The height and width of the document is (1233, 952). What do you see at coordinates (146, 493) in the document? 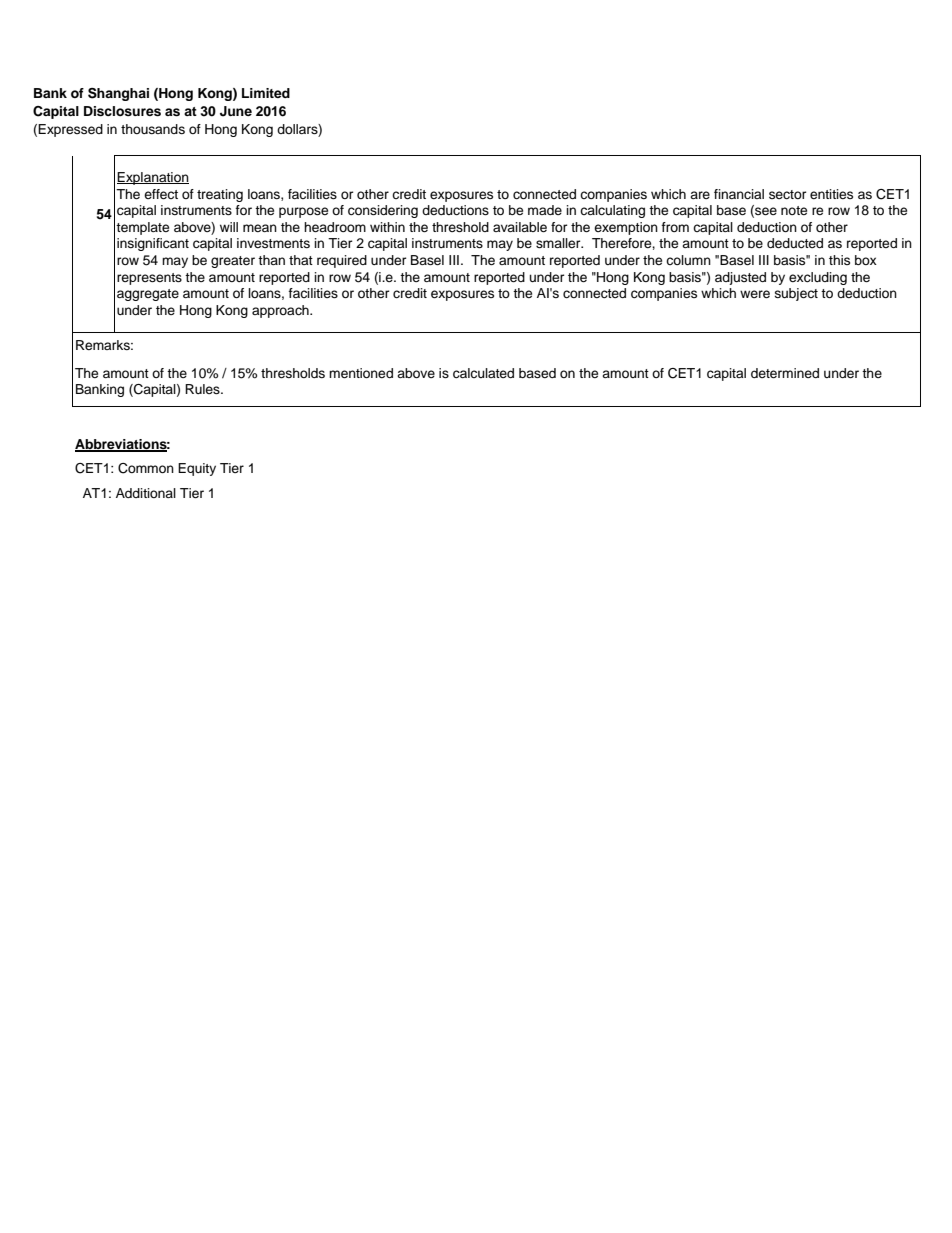
I see `Additional` at bounding box center [146, 493].
